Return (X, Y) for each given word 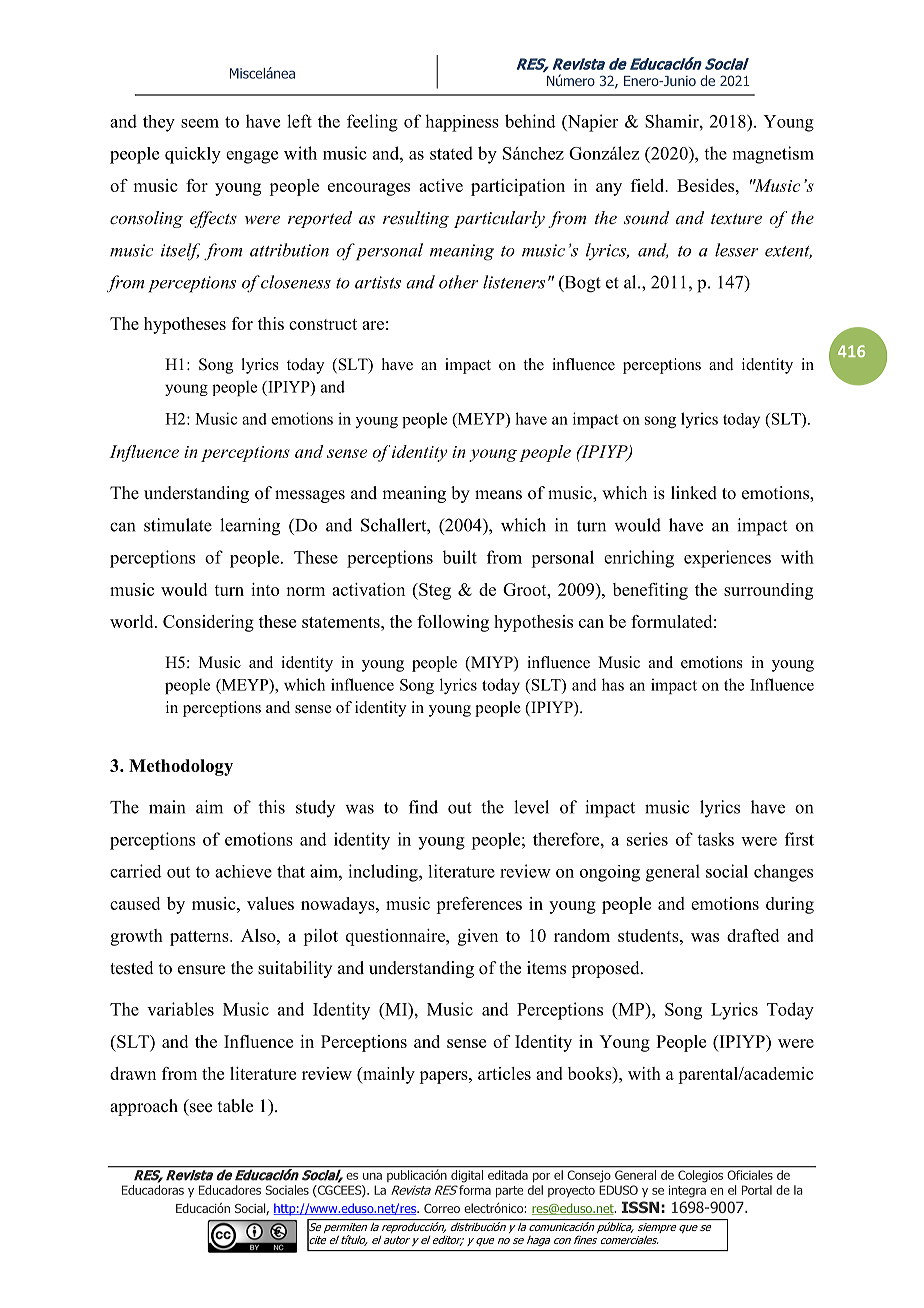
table (235, 1106)
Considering (208, 623)
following (453, 623)
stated (451, 153)
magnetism (773, 155)
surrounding (768, 591)
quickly (193, 155)
